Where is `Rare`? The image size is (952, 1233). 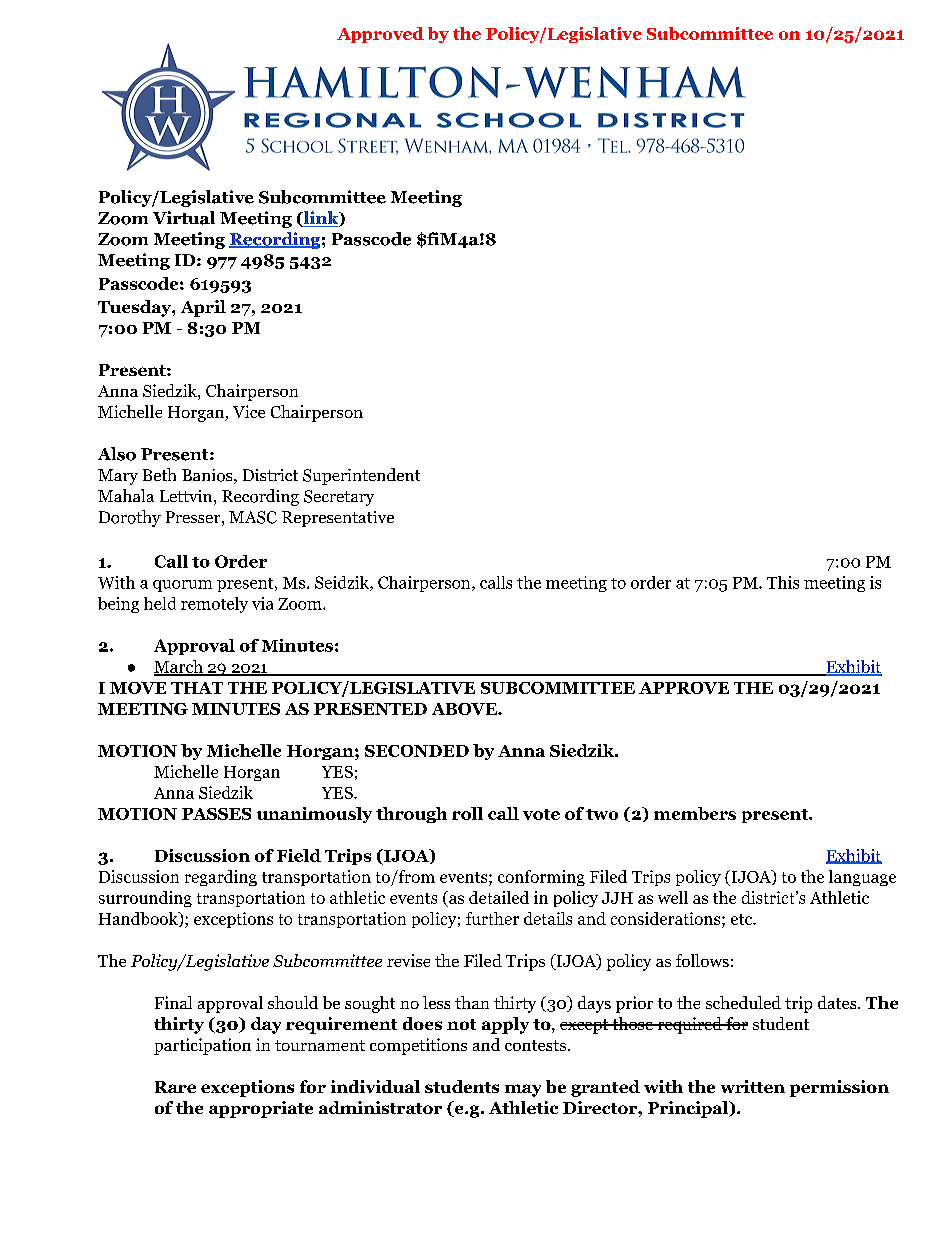
Rare is located at coordinates (175, 1087).
